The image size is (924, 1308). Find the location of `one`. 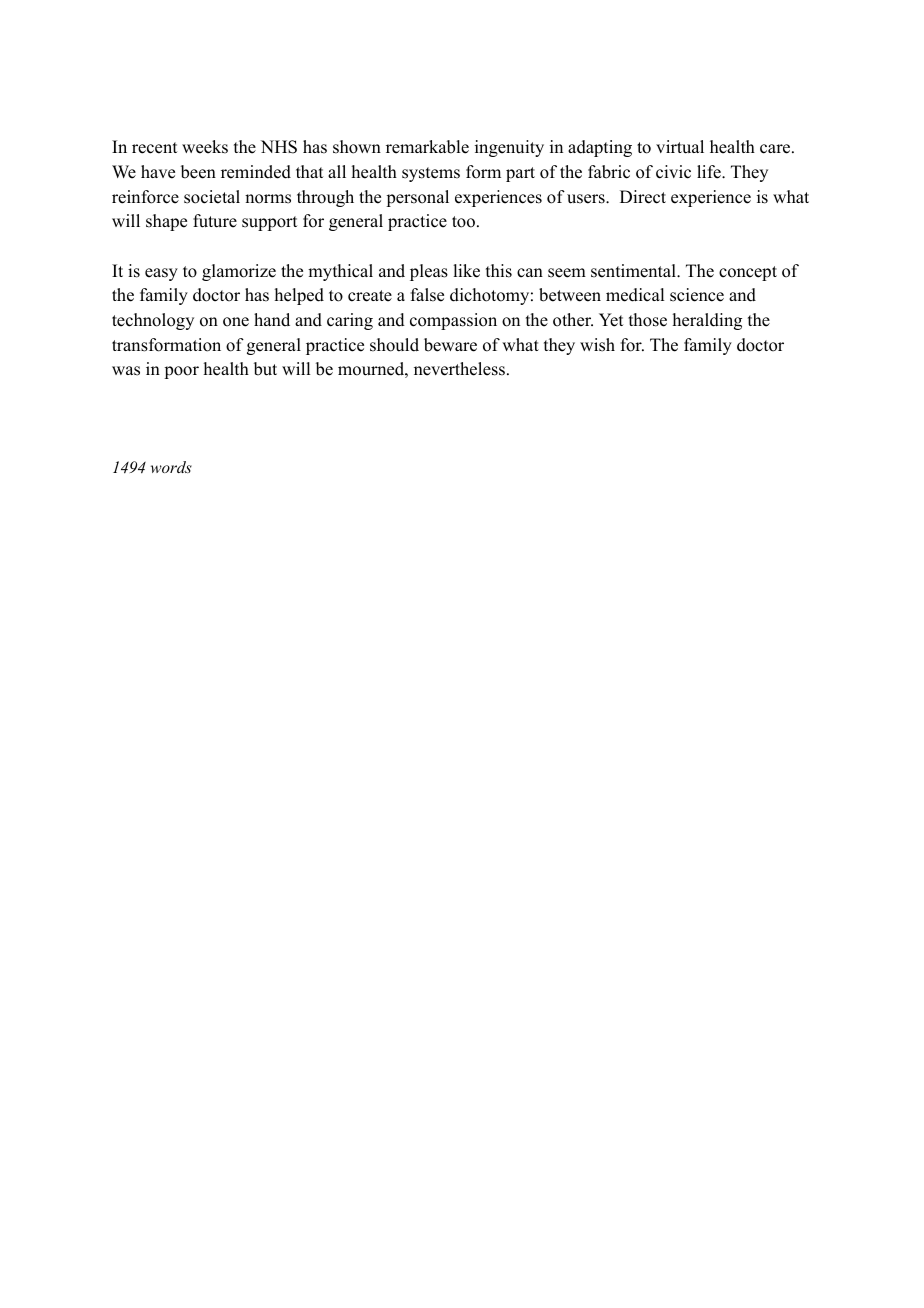

one is located at coordinates (236, 322).
